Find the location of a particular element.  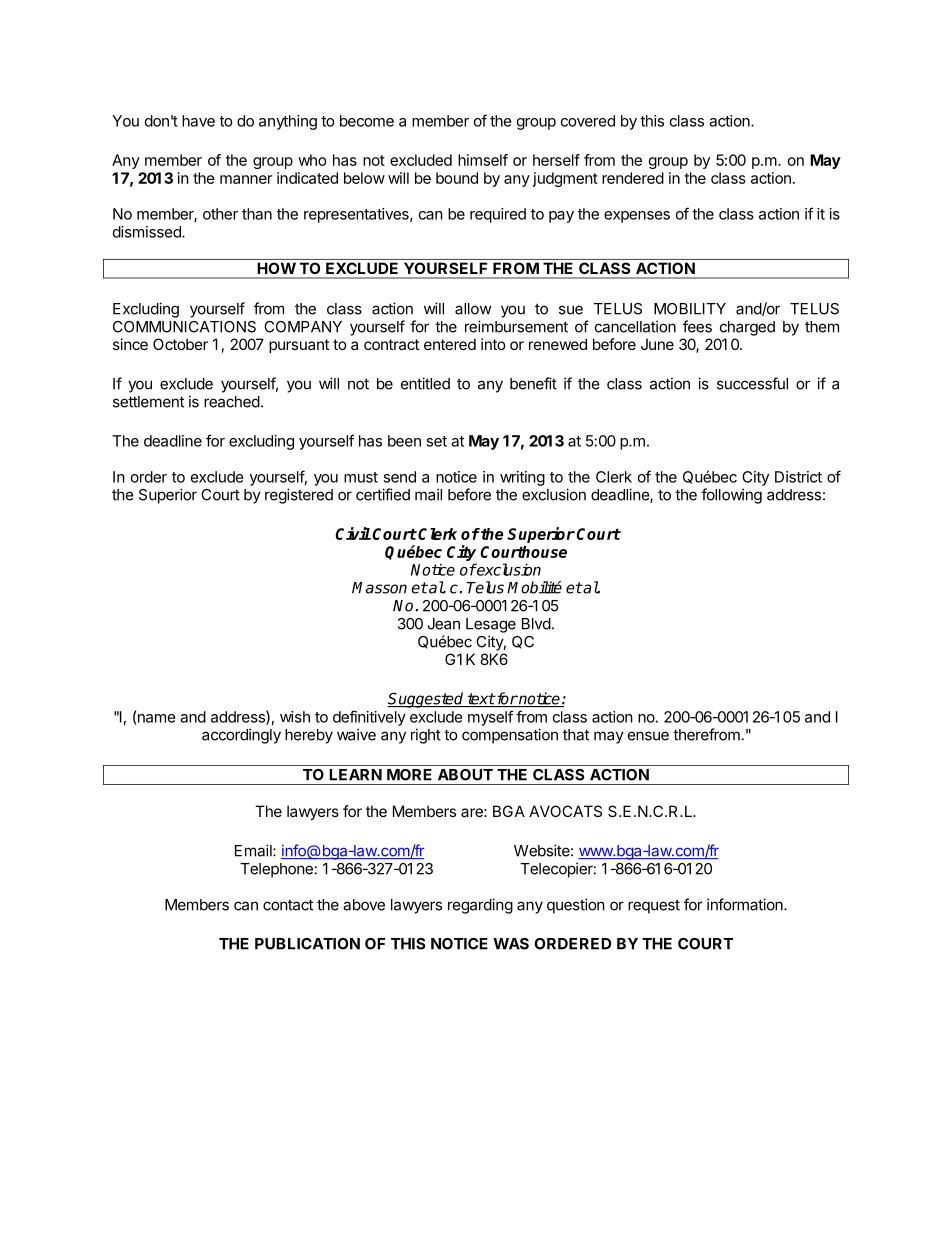

myself is located at coordinates (490, 718).
